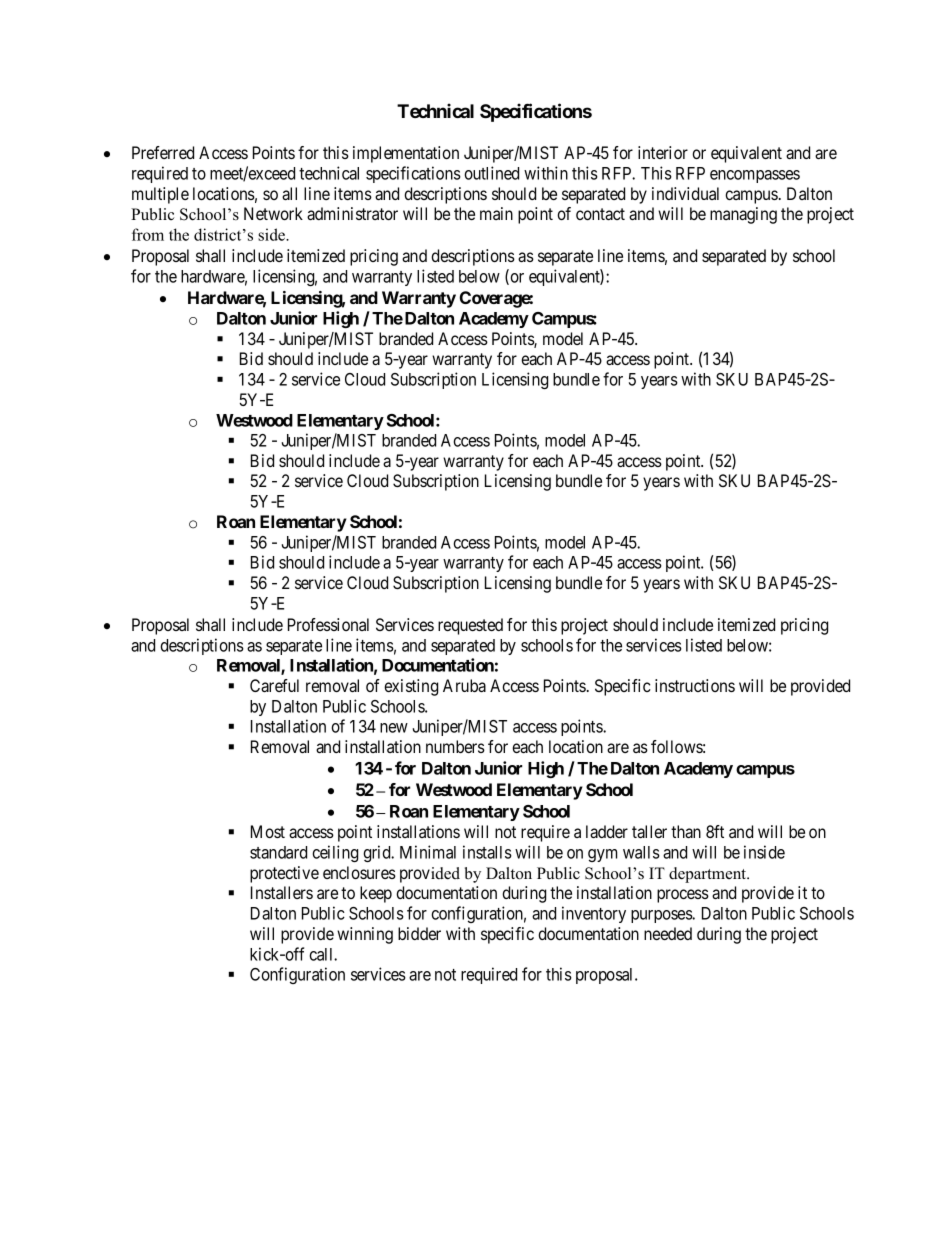 The image size is (952, 1233). What do you see at coordinates (284, 874) in the screenshot?
I see `protective` at bounding box center [284, 874].
